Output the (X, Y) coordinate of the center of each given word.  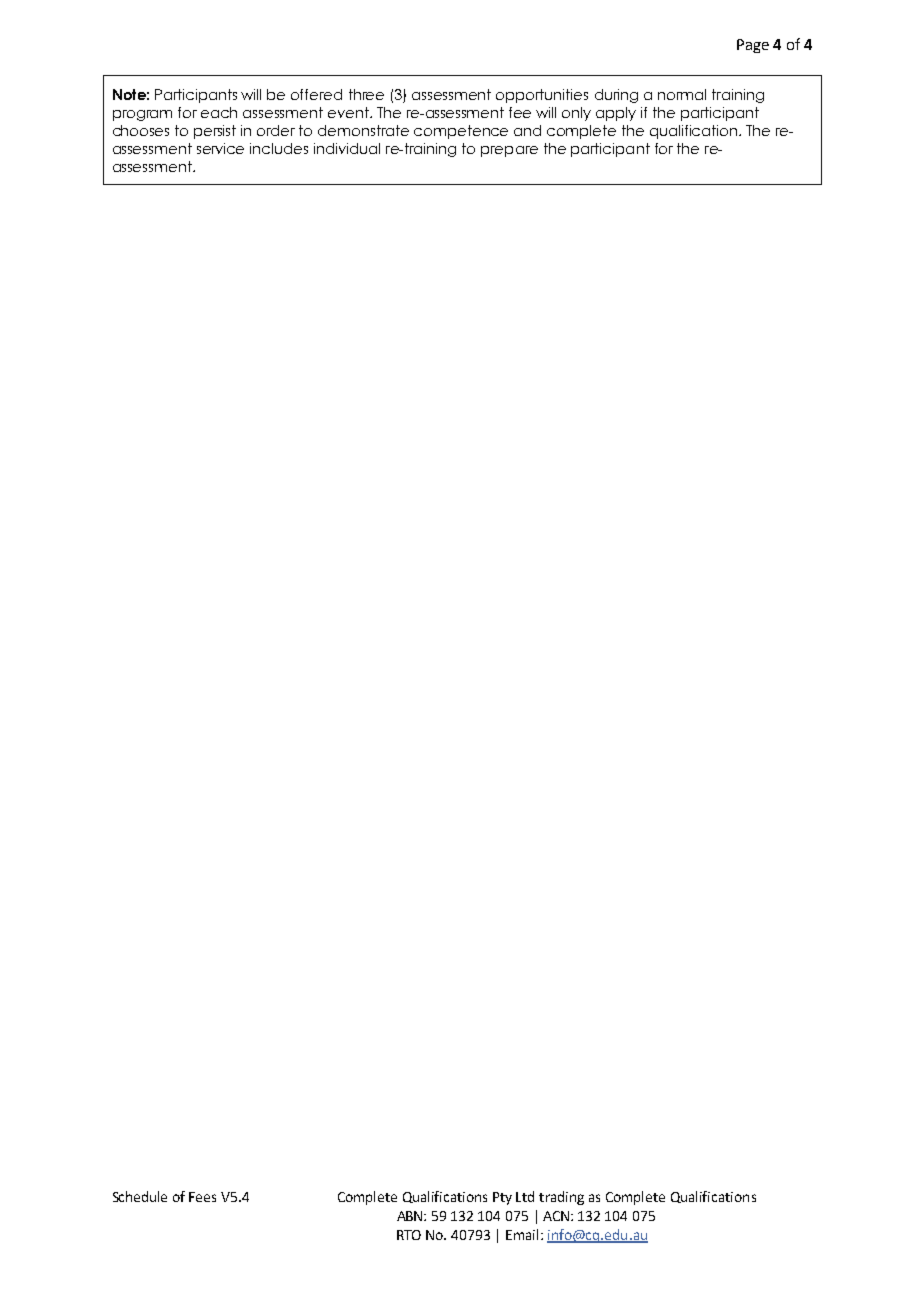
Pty (502, 1198)
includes (279, 148)
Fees (202, 1197)
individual (347, 148)
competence (461, 132)
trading (561, 1198)
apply (616, 114)
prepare (509, 151)
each (219, 112)
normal (682, 94)
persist (215, 132)
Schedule (140, 1196)
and (527, 130)
